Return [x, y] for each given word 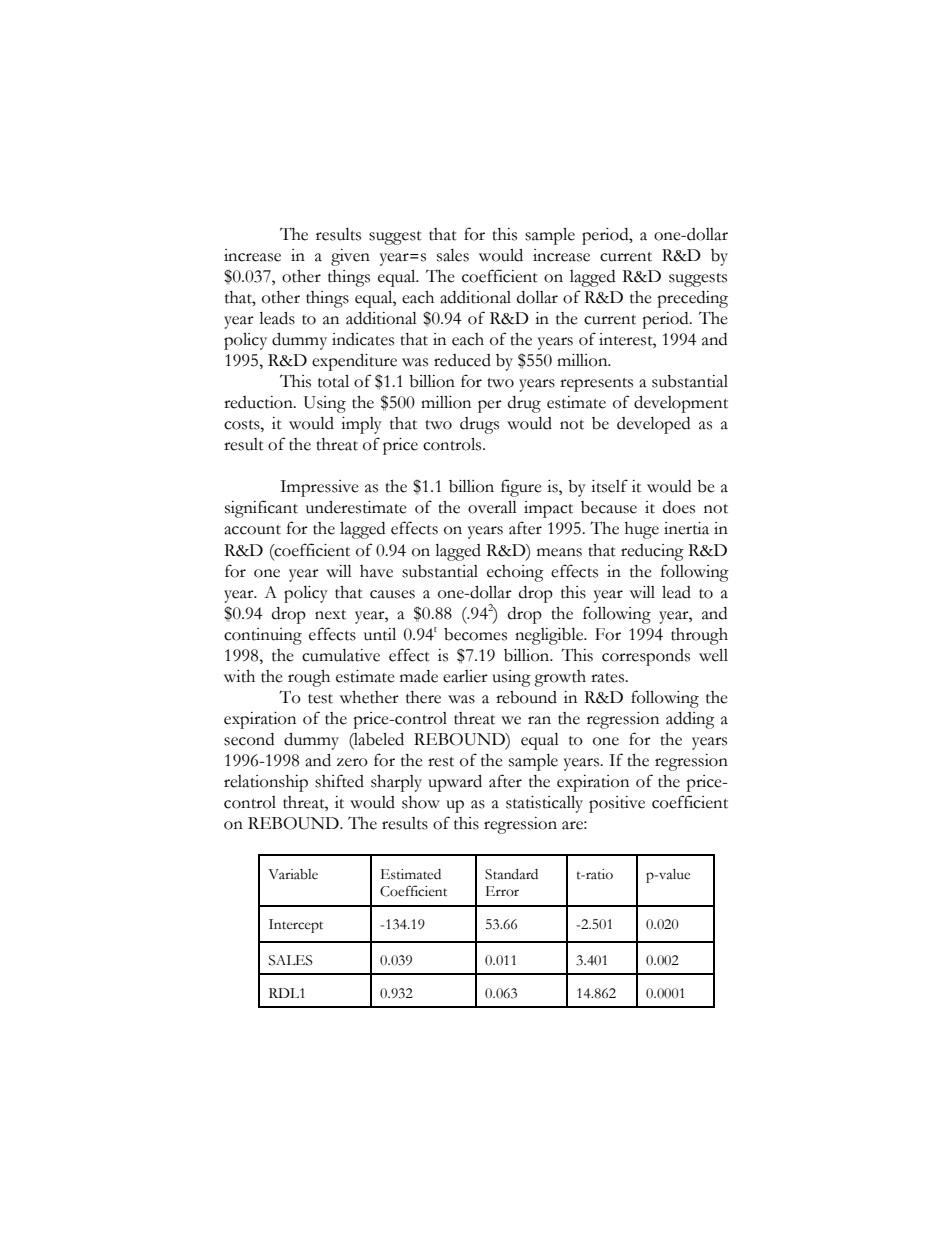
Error [502, 891]
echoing [515, 573]
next [330, 615]
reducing [652, 552]
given [350, 257]
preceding [692, 299]
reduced [462, 360]
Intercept [296, 926]
